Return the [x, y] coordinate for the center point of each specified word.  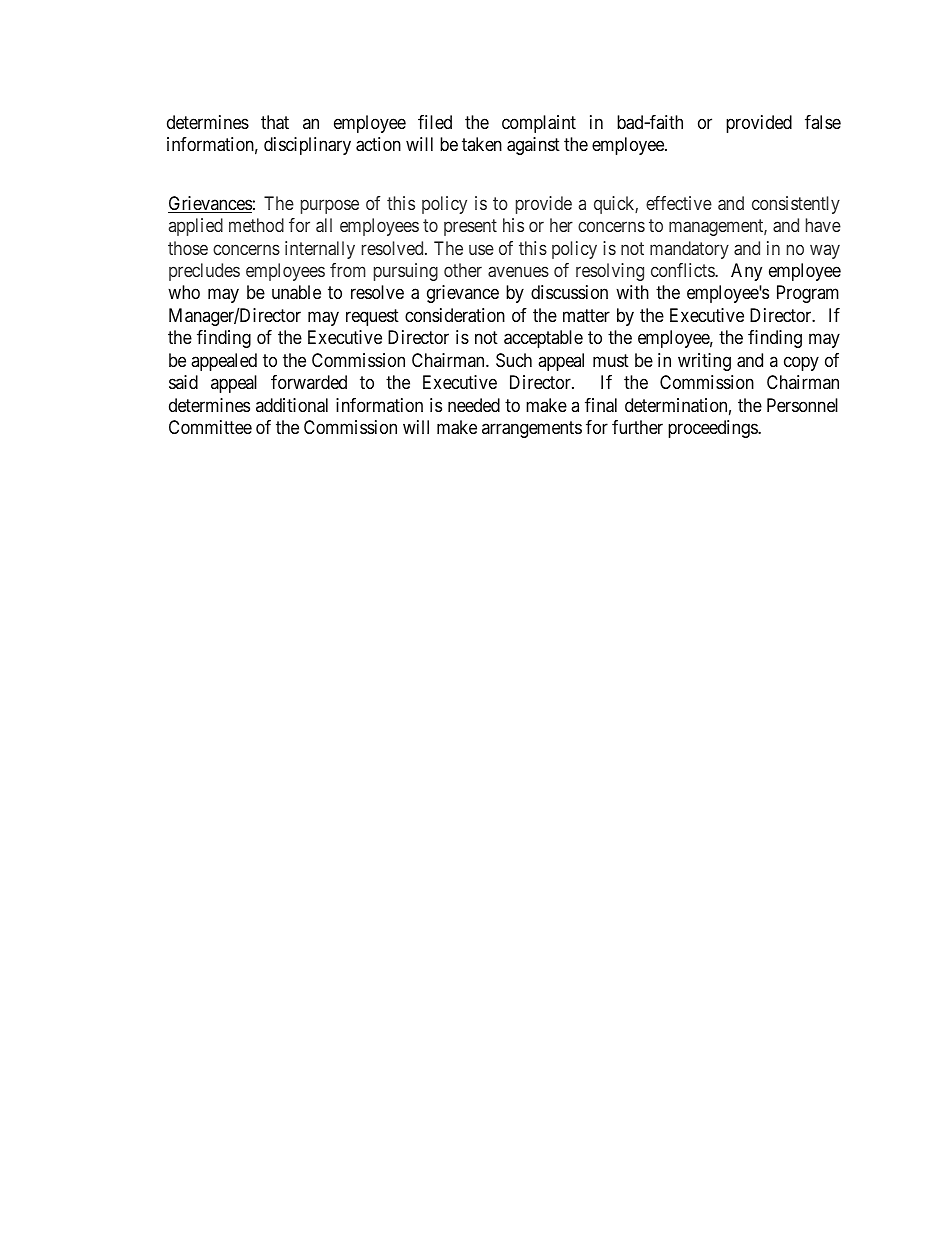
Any [746, 272]
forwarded [309, 382]
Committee [210, 427]
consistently [796, 205]
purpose [330, 206]
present [470, 227]
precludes [204, 272]
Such [514, 360]
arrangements [532, 429]
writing [704, 362]
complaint [539, 124]
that [275, 122]
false [823, 122]
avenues [518, 271]
